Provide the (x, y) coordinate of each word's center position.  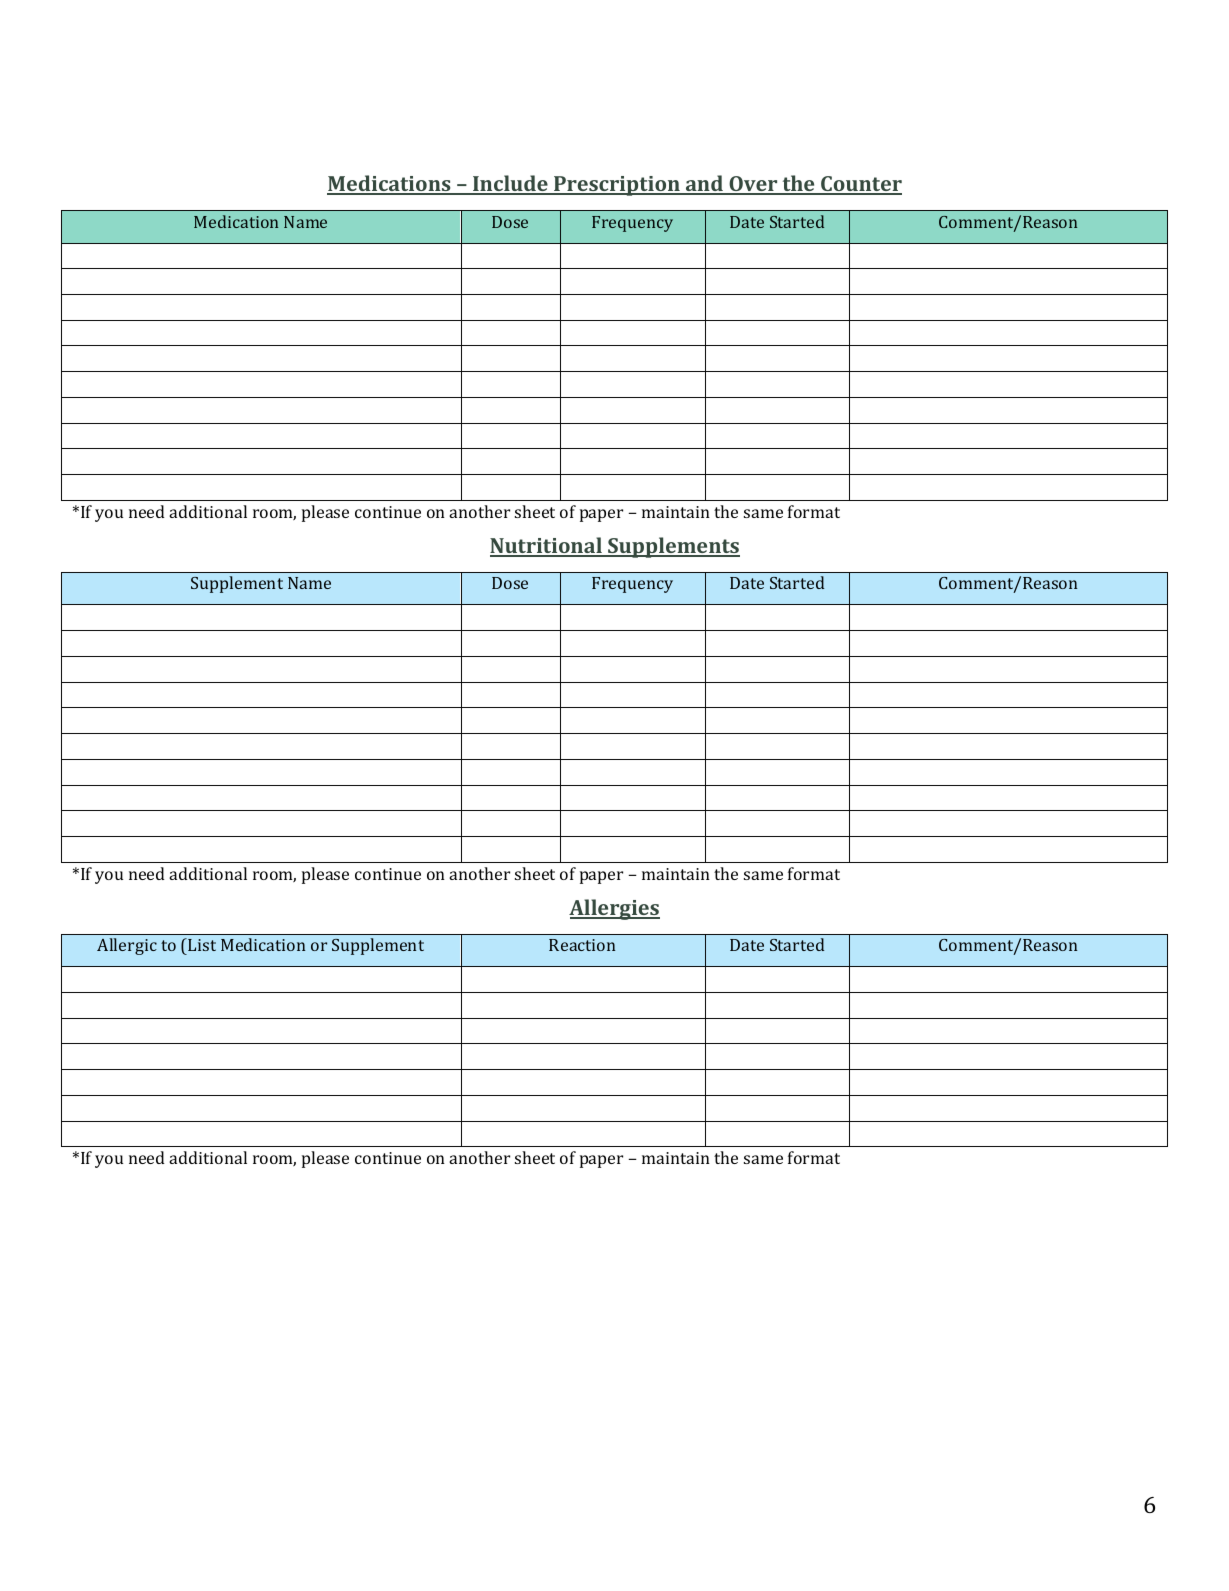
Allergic (127, 946)
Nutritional (547, 546)
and (705, 185)
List (201, 944)
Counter (860, 185)
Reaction (582, 945)
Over (753, 185)
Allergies (614, 909)
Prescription (617, 186)
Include (510, 185)
